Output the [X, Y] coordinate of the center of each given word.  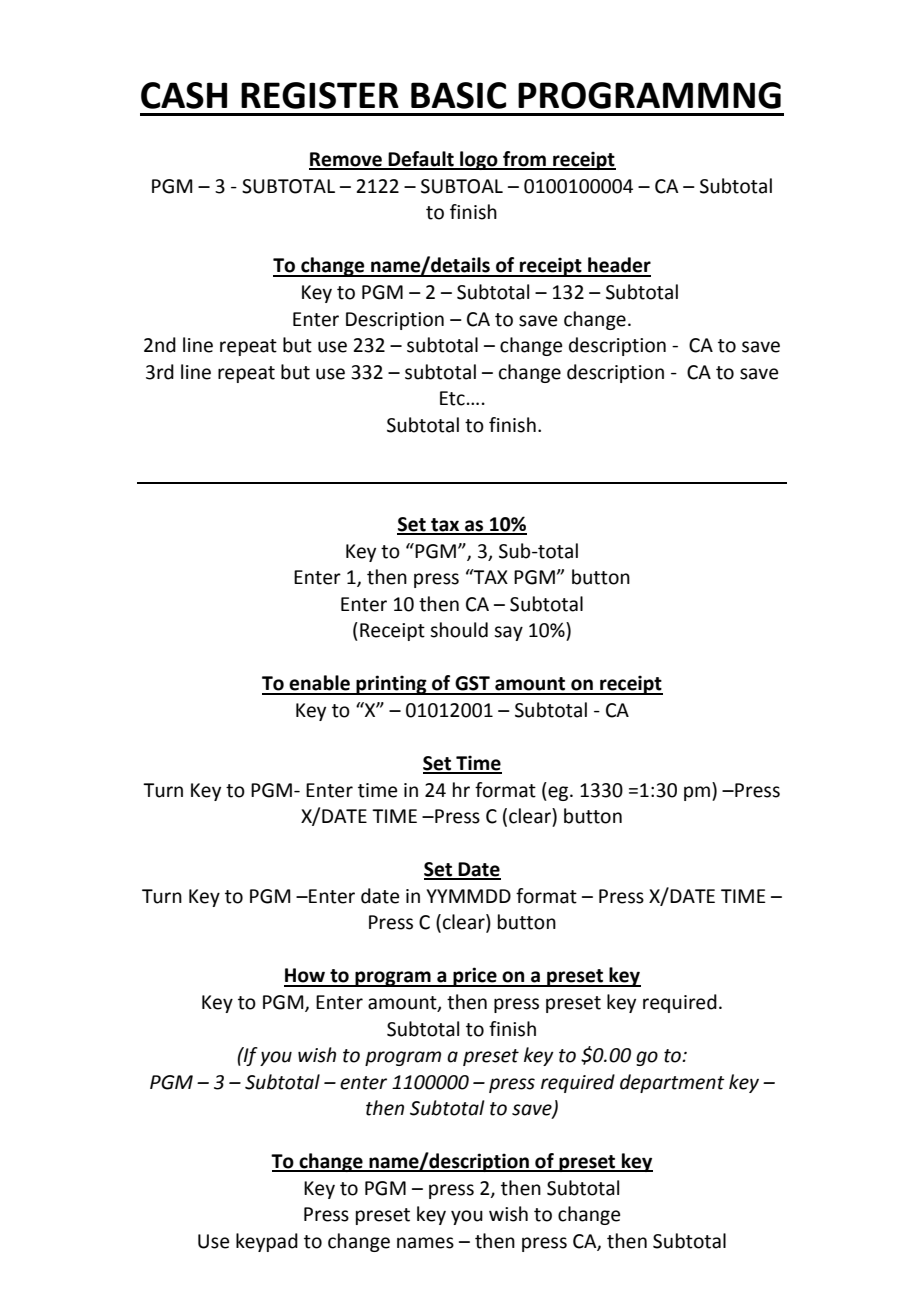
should [459, 630]
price [475, 977]
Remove [346, 160]
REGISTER [320, 95]
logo [479, 160]
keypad [267, 1242]
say [508, 633]
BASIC [458, 95]
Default [421, 160]
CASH [184, 95]
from [524, 160]
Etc [452, 398]
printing [391, 685]
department [672, 1083]
